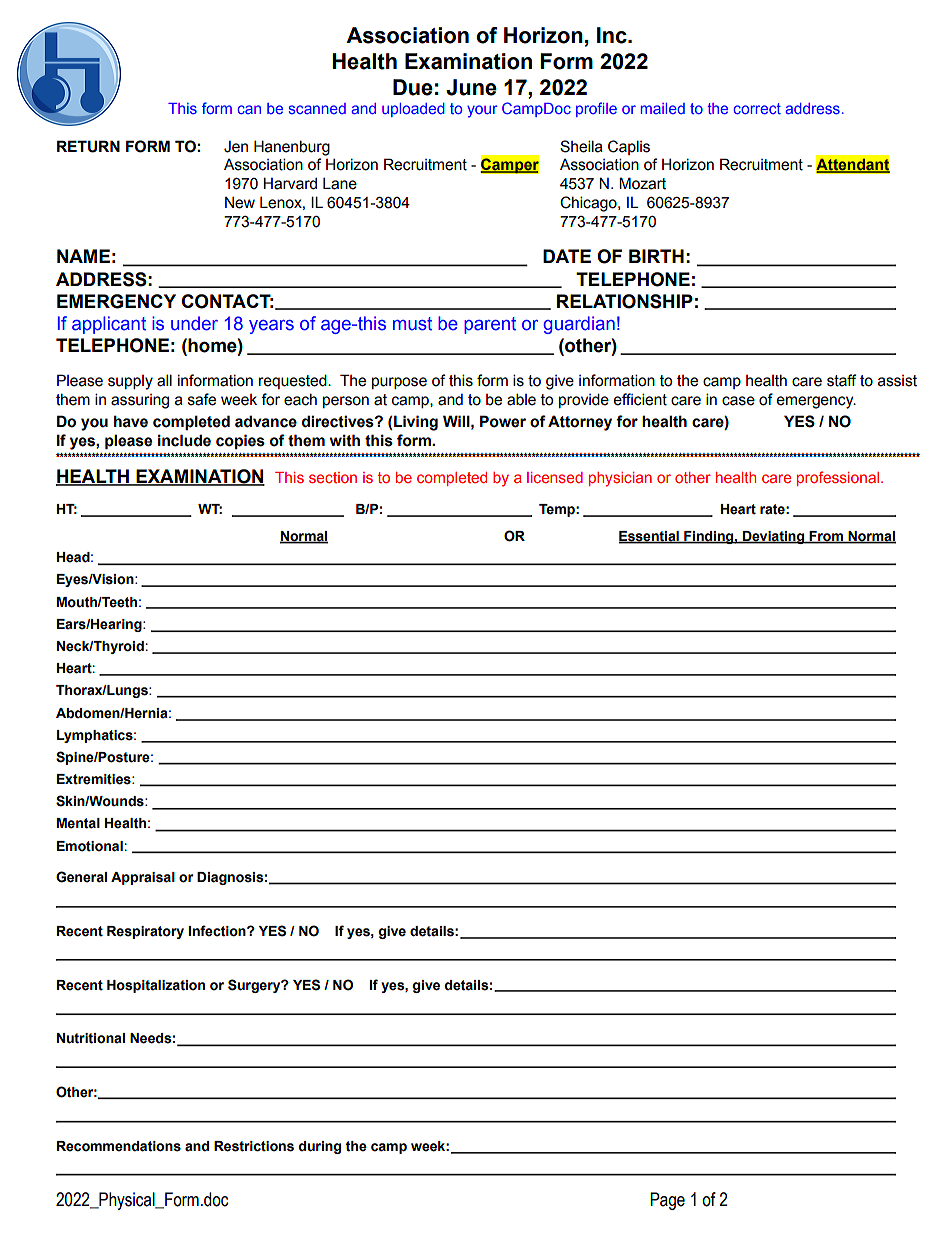  Describe the element at coordinates (254, 1146) in the screenshot. I see `Restrictions` at that location.
